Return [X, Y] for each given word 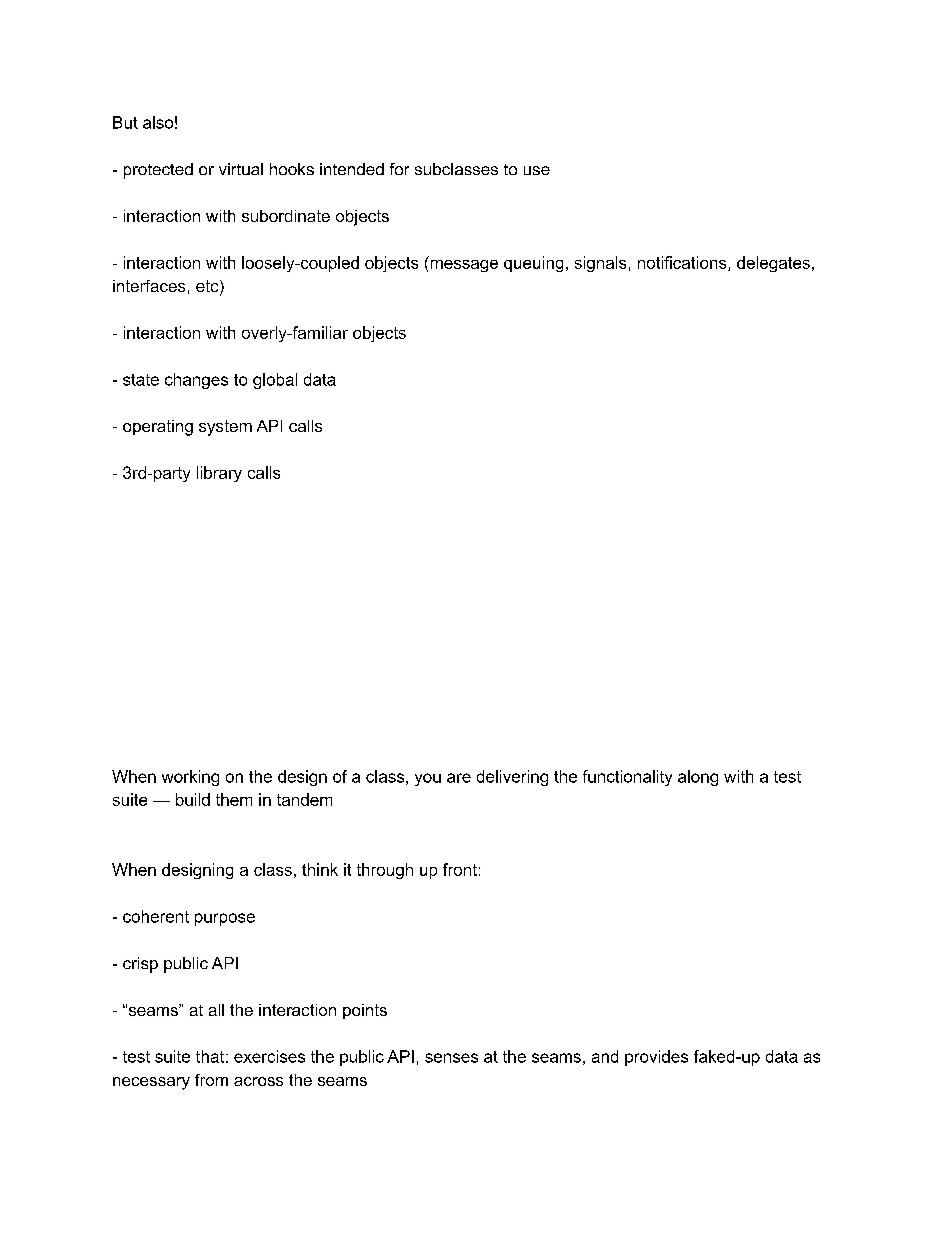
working [190, 778]
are [459, 778]
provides [656, 1058]
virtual [241, 169]
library [219, 474]
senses [451, 1058]
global [275, 381]
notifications [683, 263]
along [698, 778]
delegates [773, 264]
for [399, 169]
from [211, 1080]
